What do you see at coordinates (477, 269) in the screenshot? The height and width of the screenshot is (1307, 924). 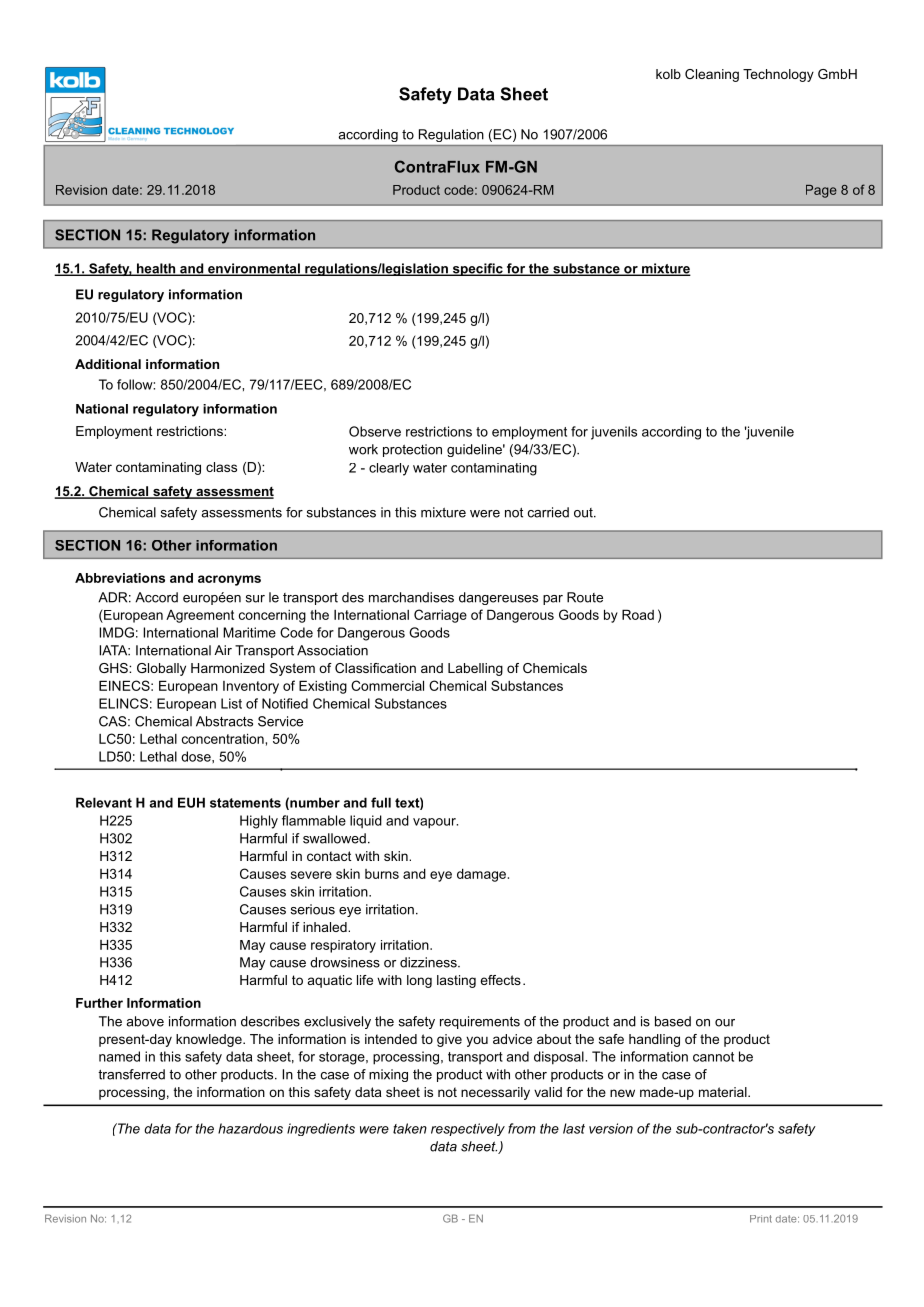 I see `specific` at bounding box center [477, 269].
